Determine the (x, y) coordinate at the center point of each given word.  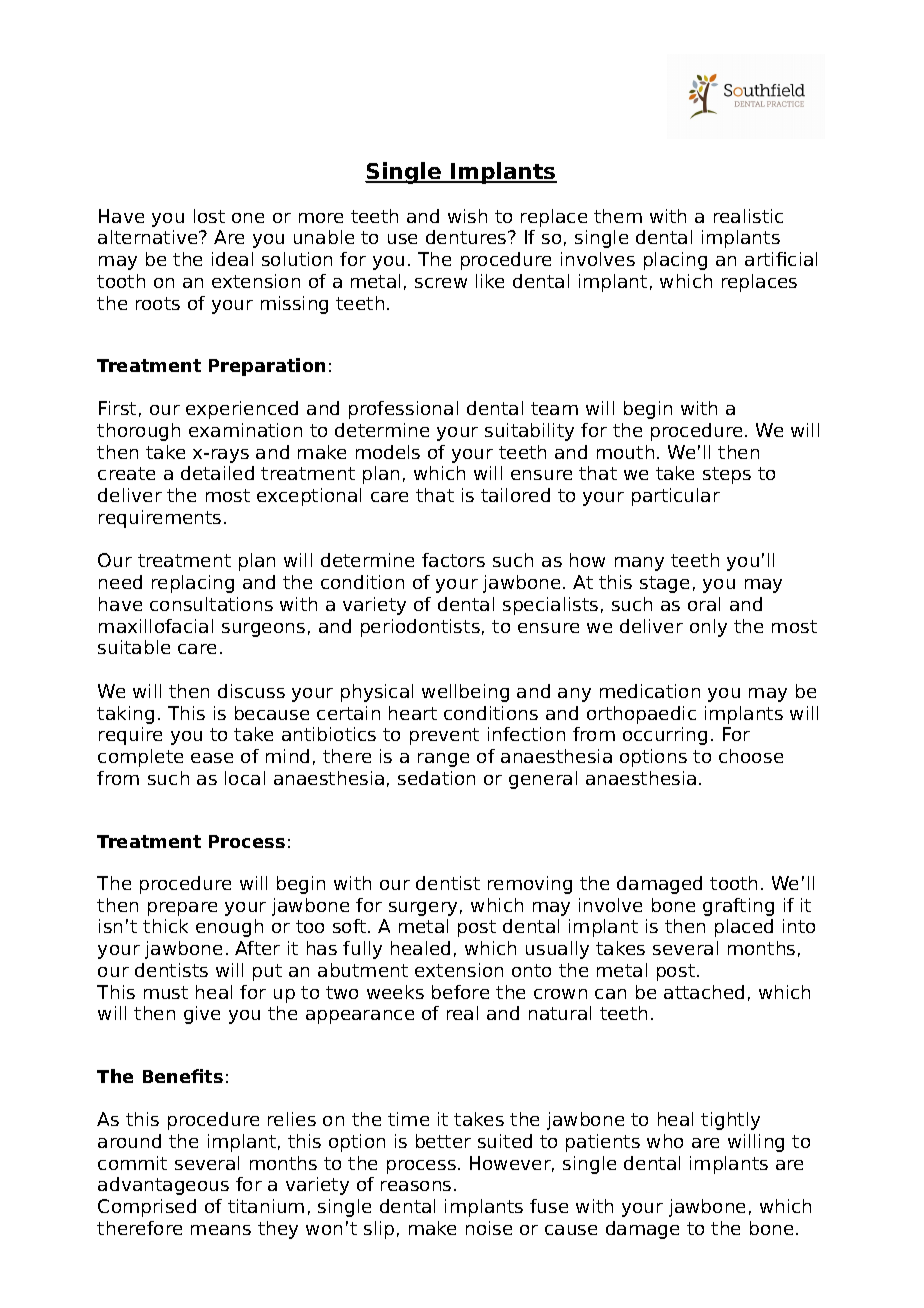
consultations (211, 604)
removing (530, 885)
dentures (467, 237)
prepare (182, 909)
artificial (781, 259)
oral (704, 604)
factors (453, 560)
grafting (738, 907)
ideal (232, 259)
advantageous (163, 1186)
